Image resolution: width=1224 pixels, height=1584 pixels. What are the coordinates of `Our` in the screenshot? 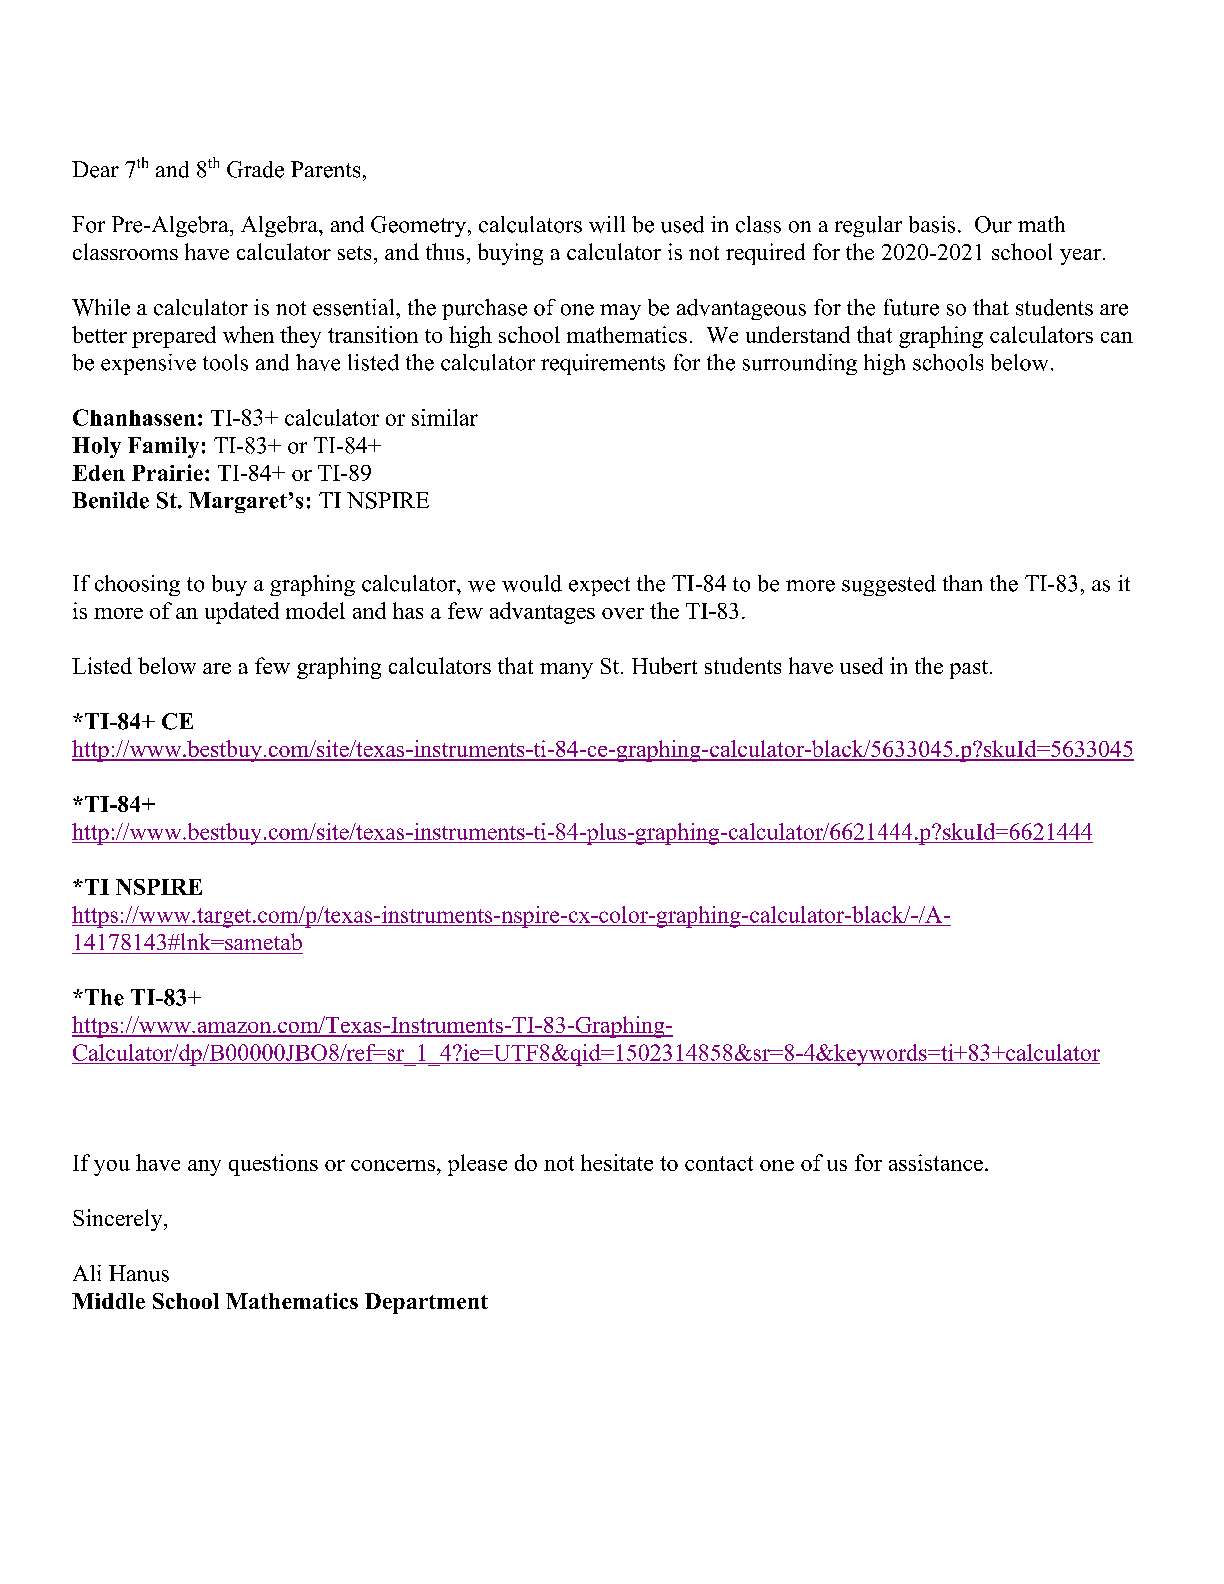 It's located at (993, 224).
